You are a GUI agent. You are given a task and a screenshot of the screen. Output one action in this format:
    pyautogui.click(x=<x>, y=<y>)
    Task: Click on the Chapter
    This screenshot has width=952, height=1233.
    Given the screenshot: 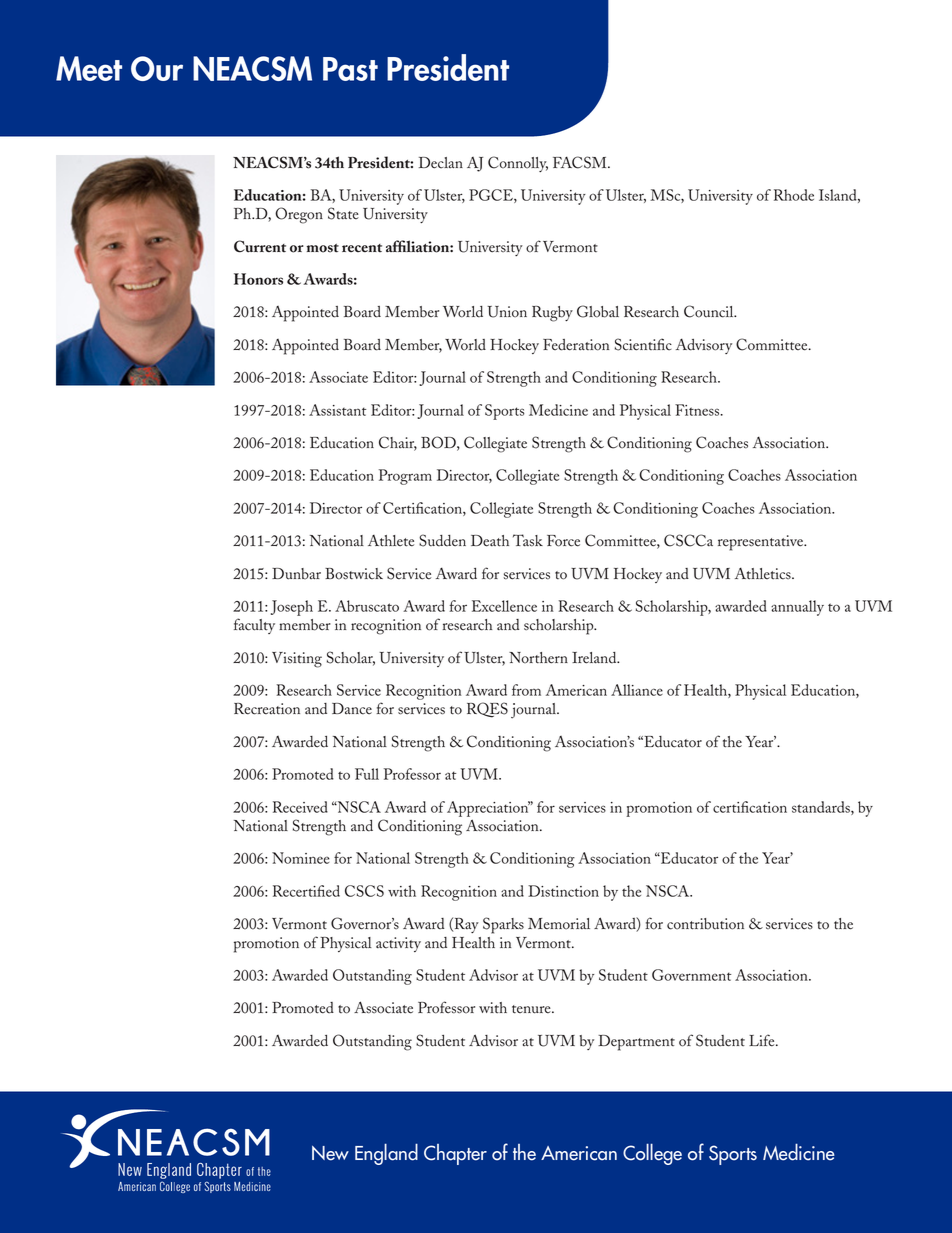 What is the action you would take?
    pyautogui.click(x=455, y=1154)
